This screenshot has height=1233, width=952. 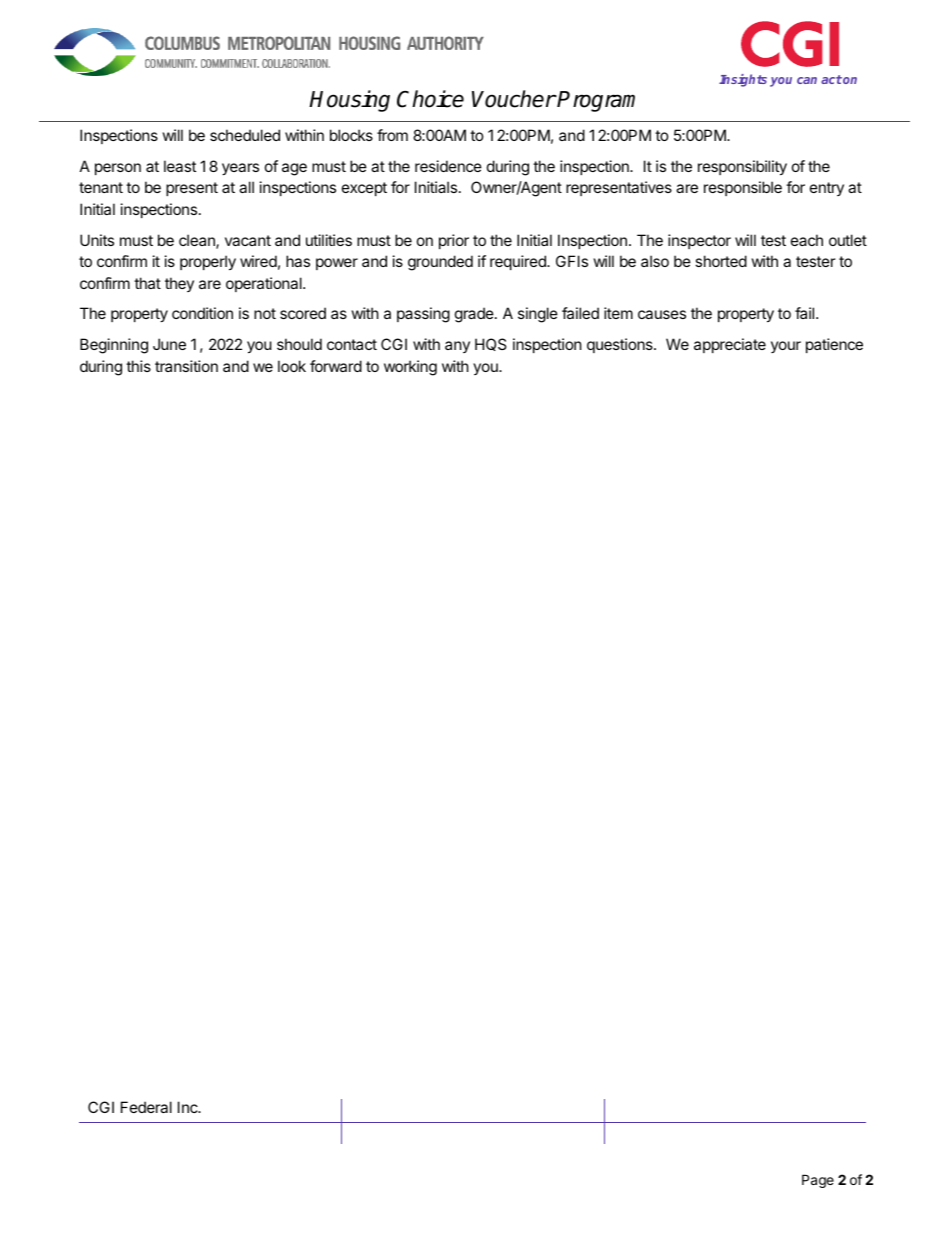 What do you see at coordinates (146, 1107) in the screenshot?
I see `Federal` at bounding box center [146, 1107].
